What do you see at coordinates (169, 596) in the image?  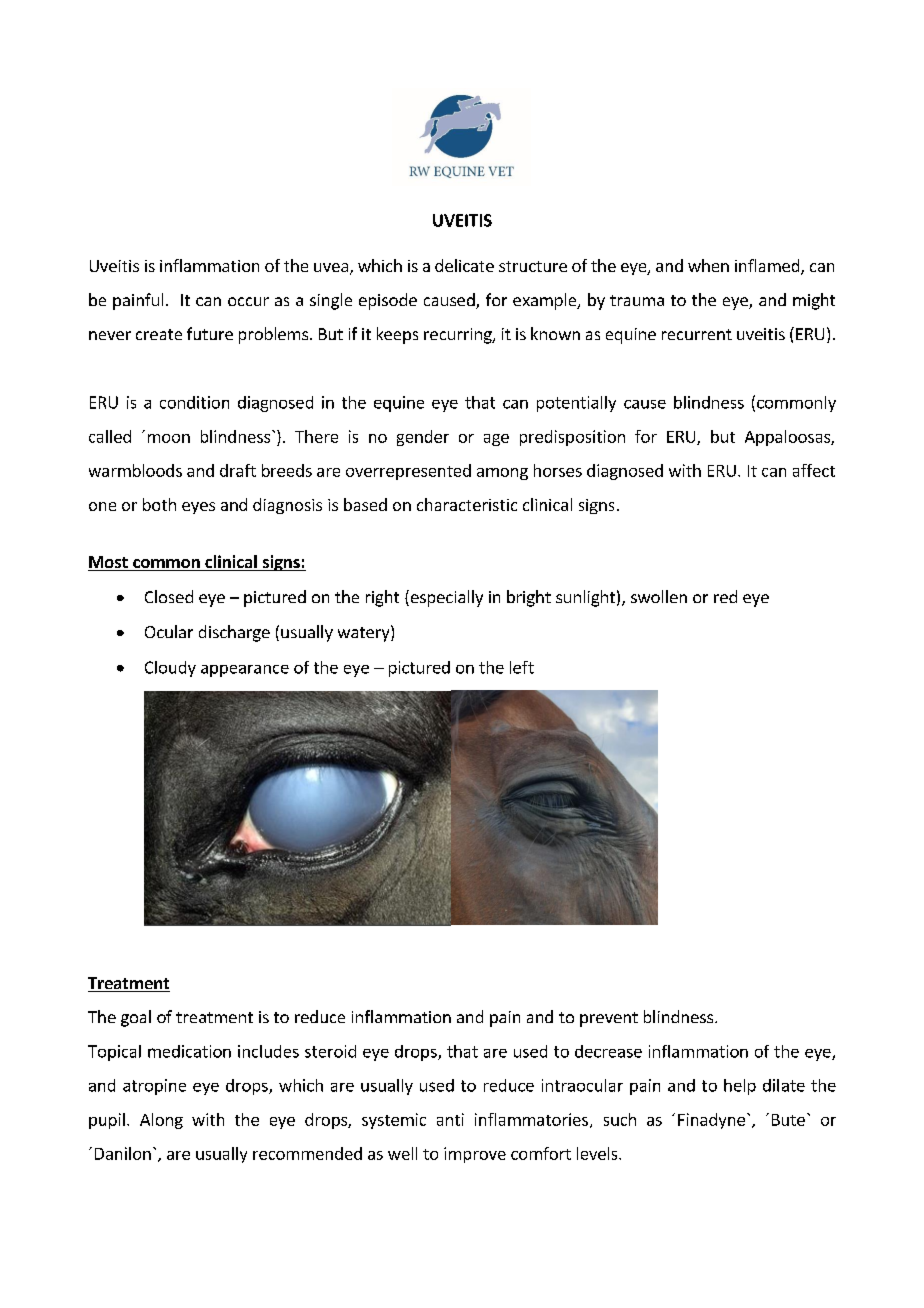 I see `Closed` at bounding box center [169, 596].
